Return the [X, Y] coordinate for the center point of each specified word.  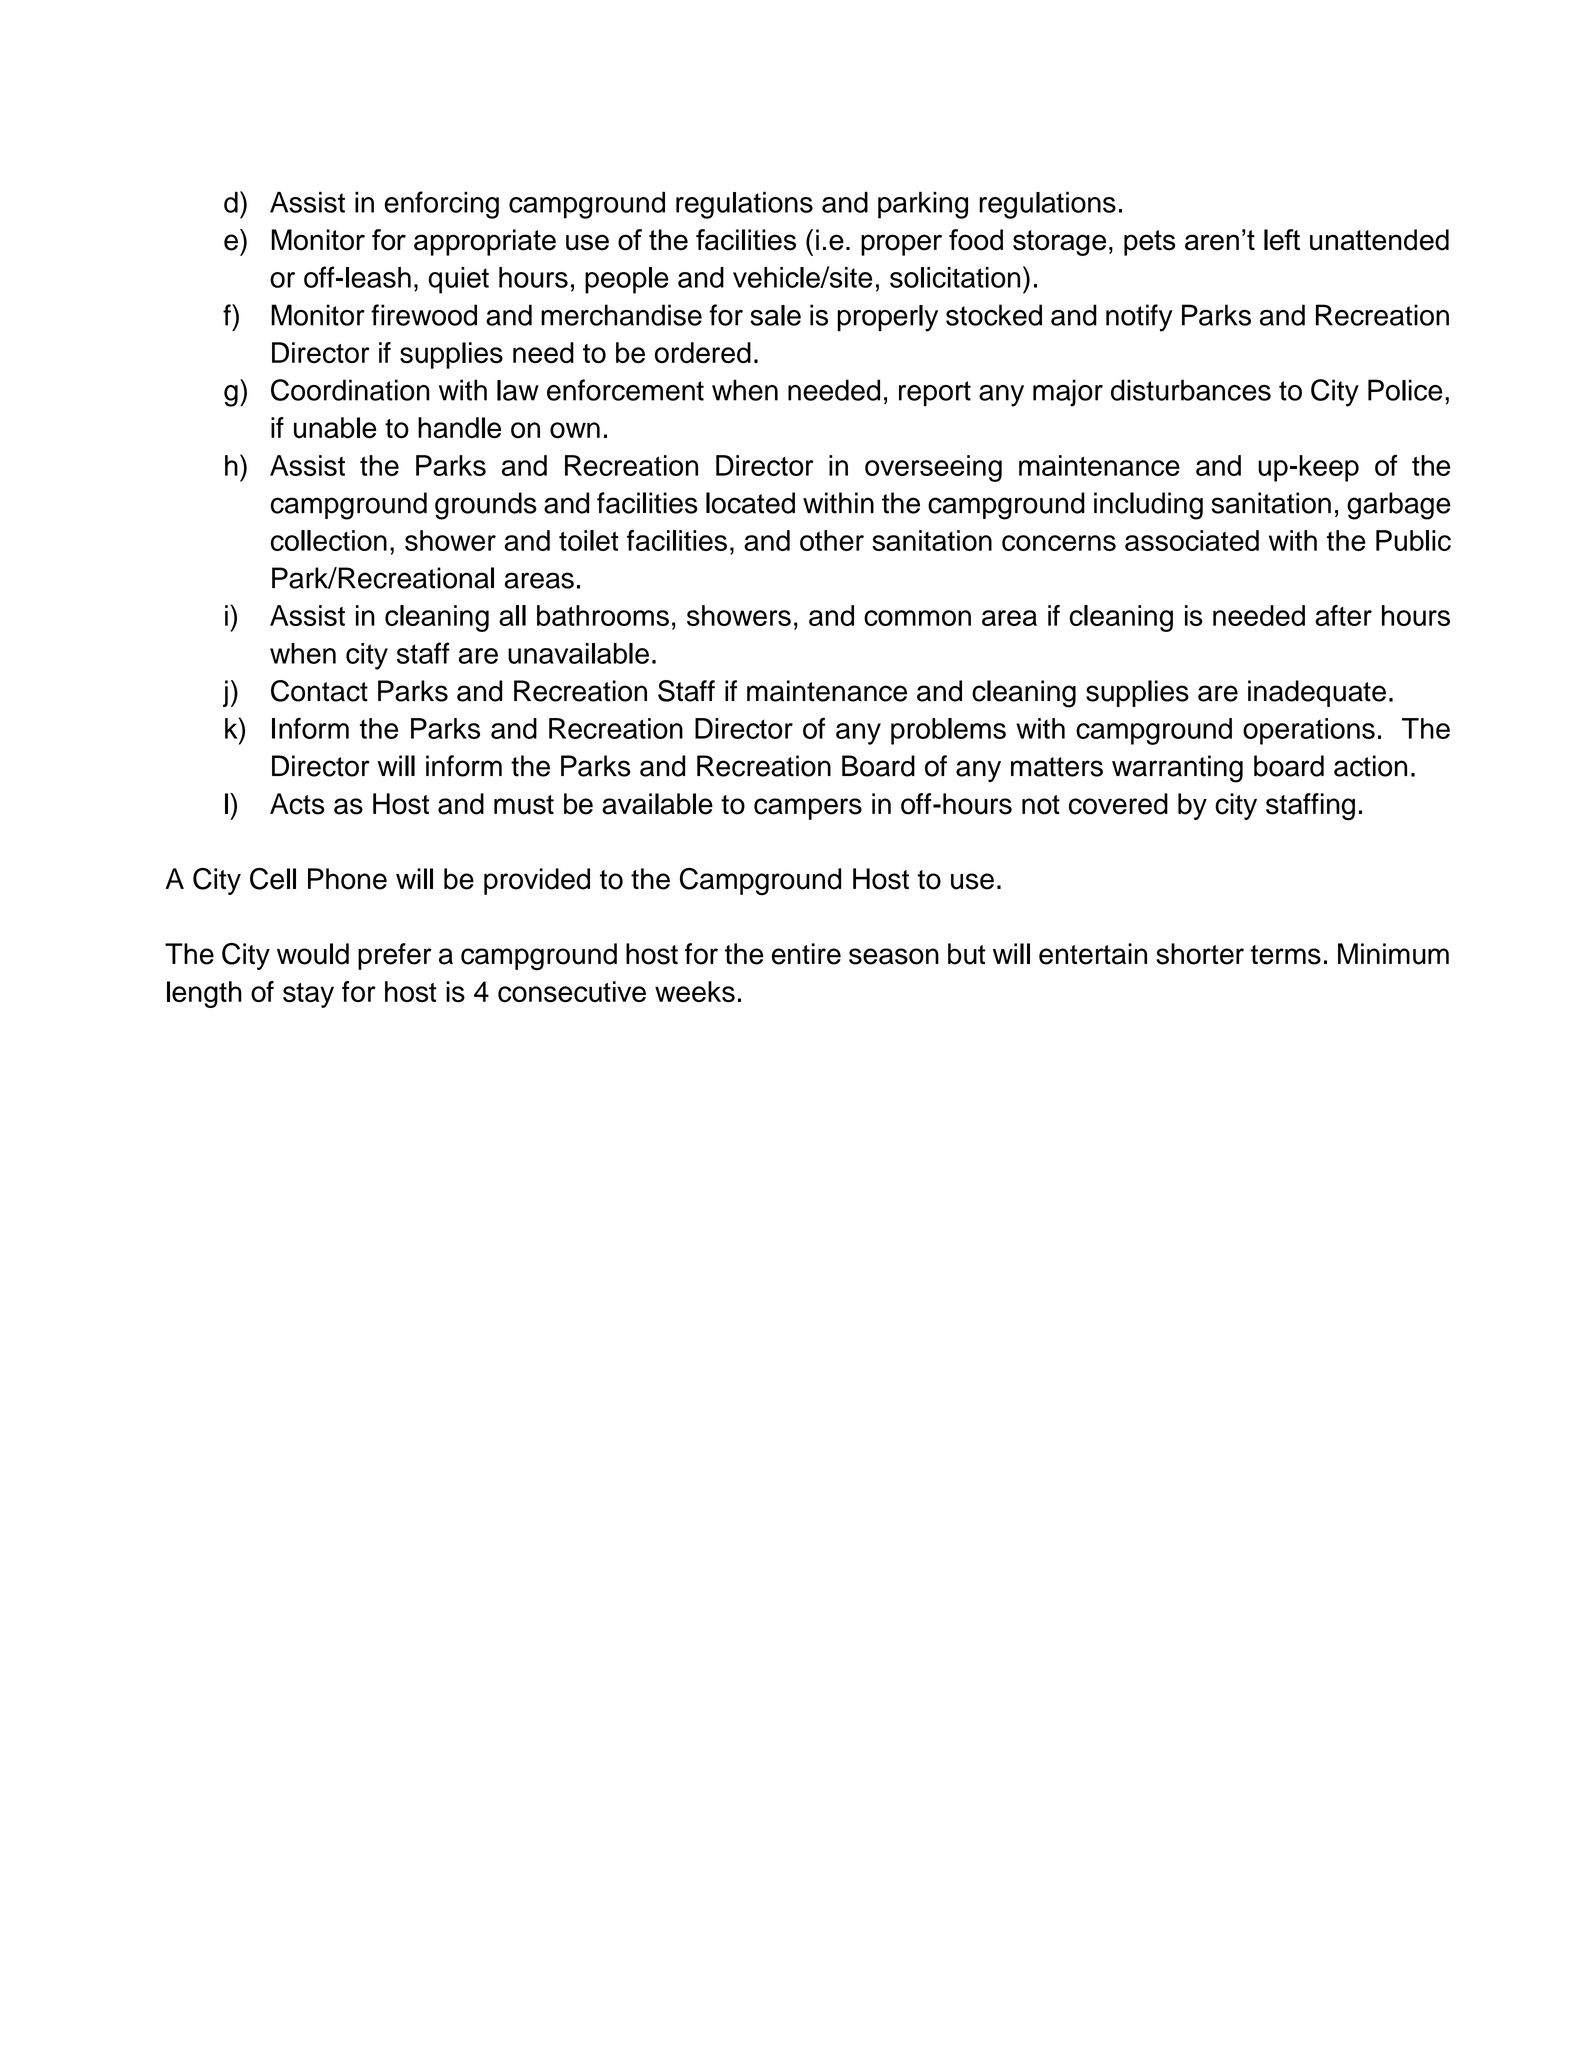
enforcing [441, 205]
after [1343, 615]
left [1282, 240]
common [917, 618]
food [976, 240]
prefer [395, 956]
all [512, 615]
